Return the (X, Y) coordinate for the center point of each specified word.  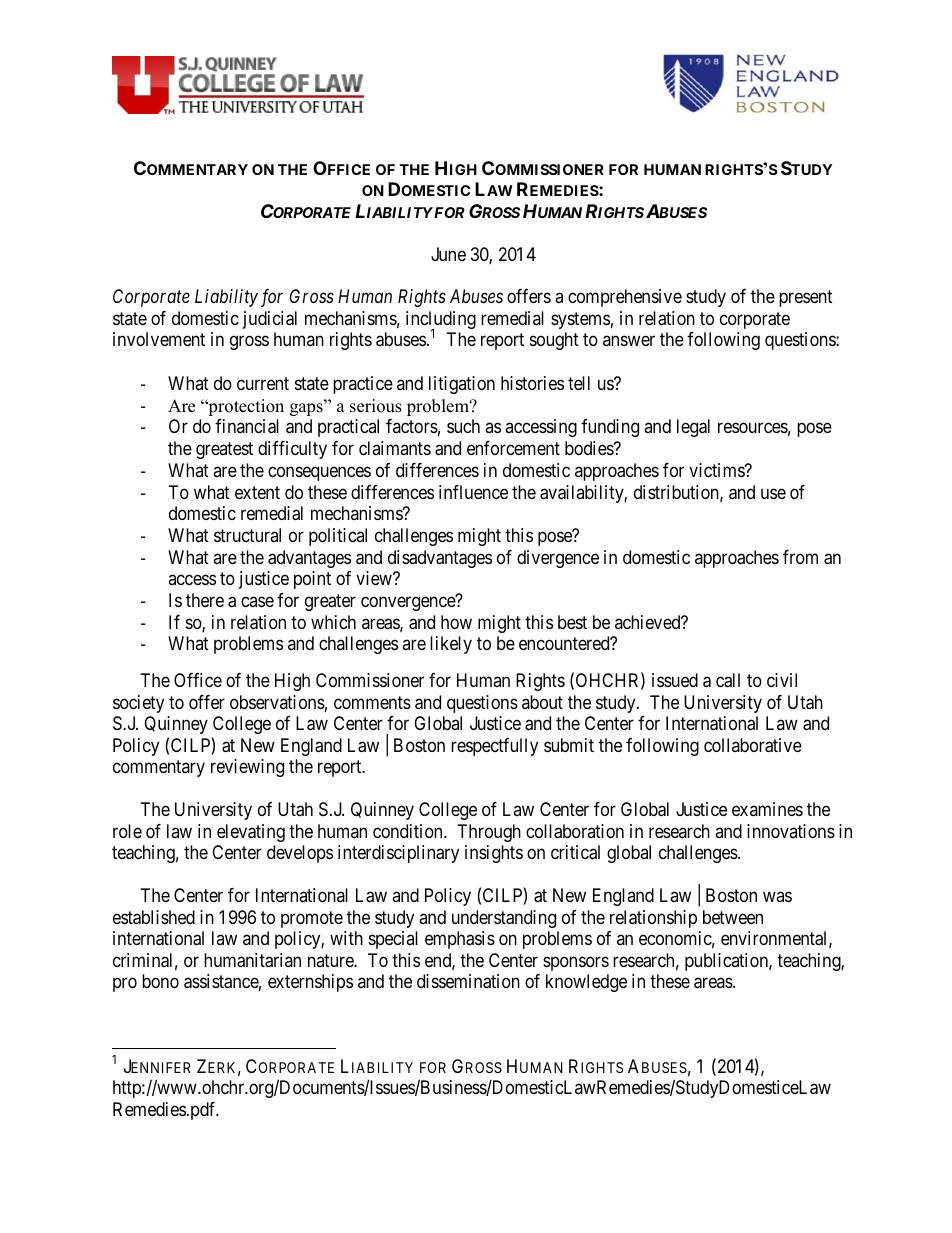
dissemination (468, 981)
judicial (270, 320)
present (806, 299)
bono (160, 981)
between (733, 917)
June (448, 254)
